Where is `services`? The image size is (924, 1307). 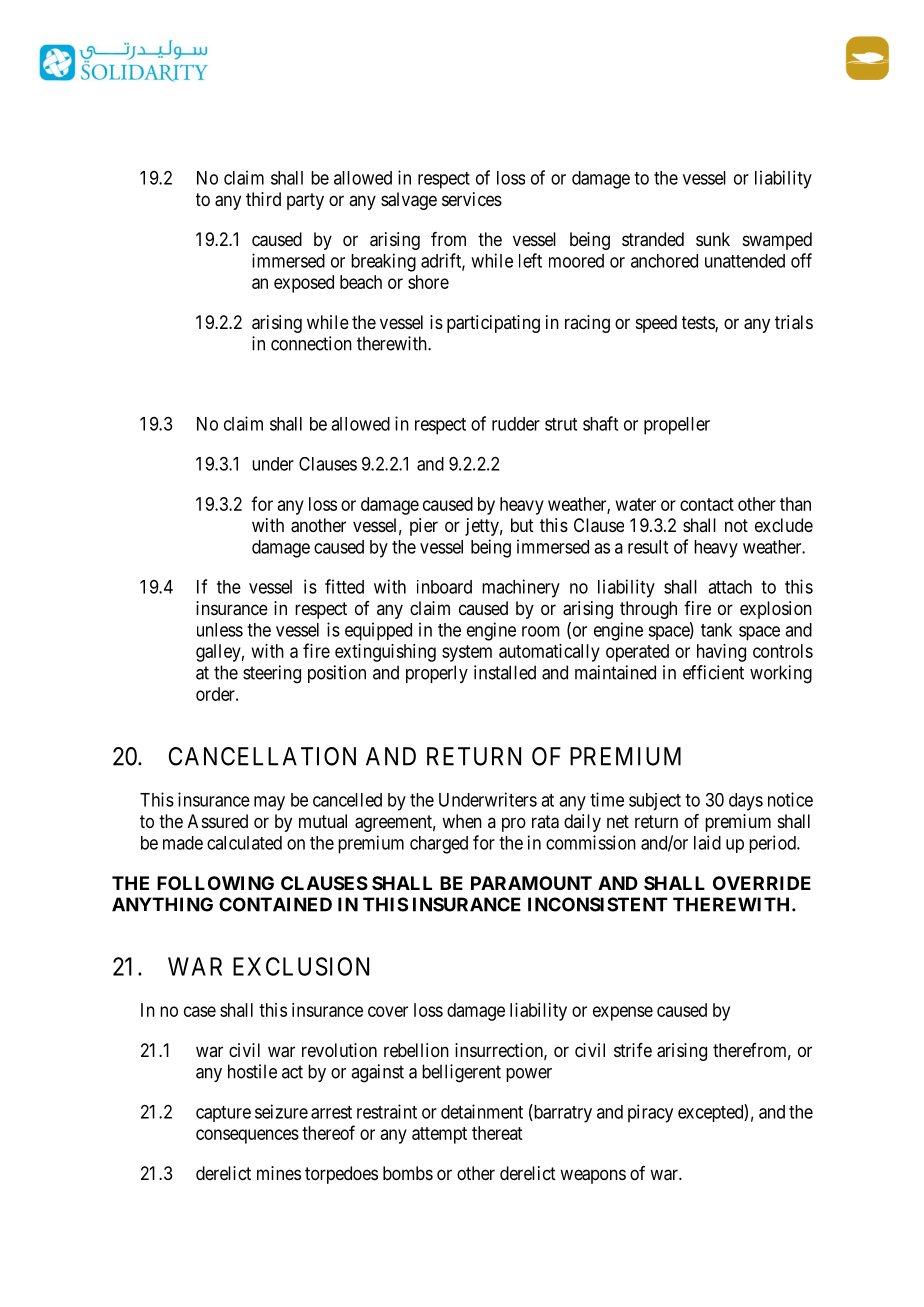
services is located at coordinates (472, 199).
